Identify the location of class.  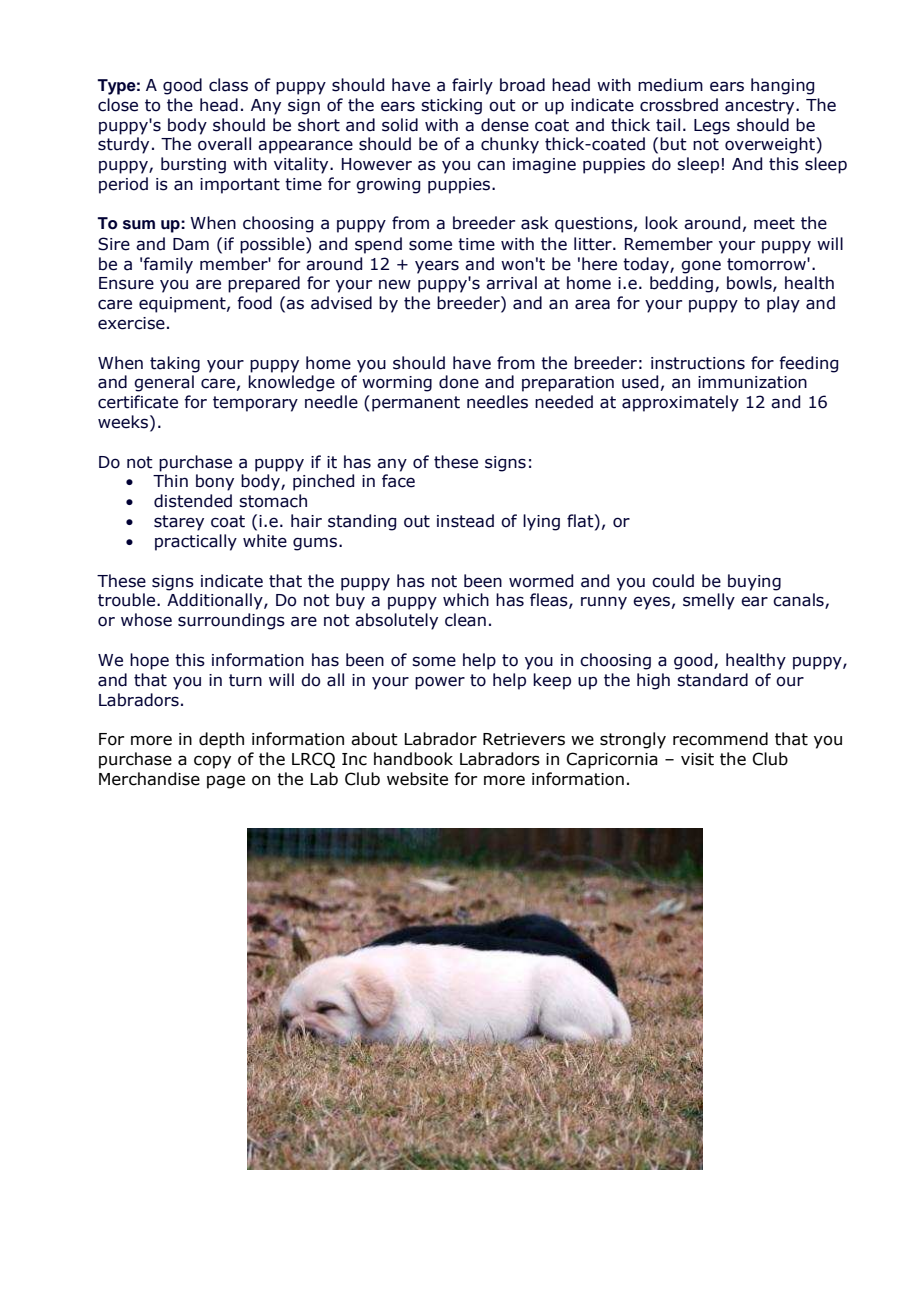
(228, 85).
